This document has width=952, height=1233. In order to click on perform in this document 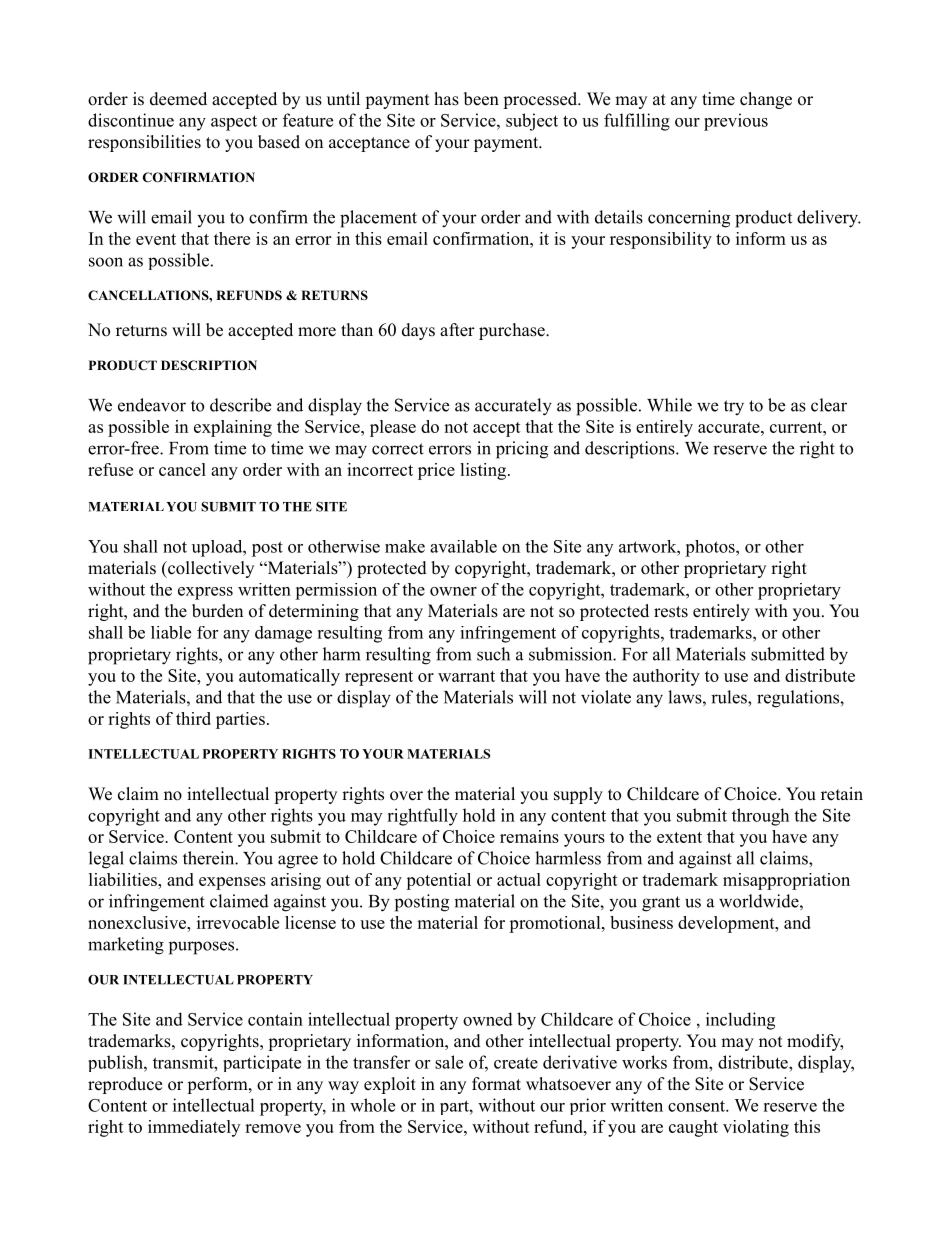, I will do `click(218, 1085)`.
